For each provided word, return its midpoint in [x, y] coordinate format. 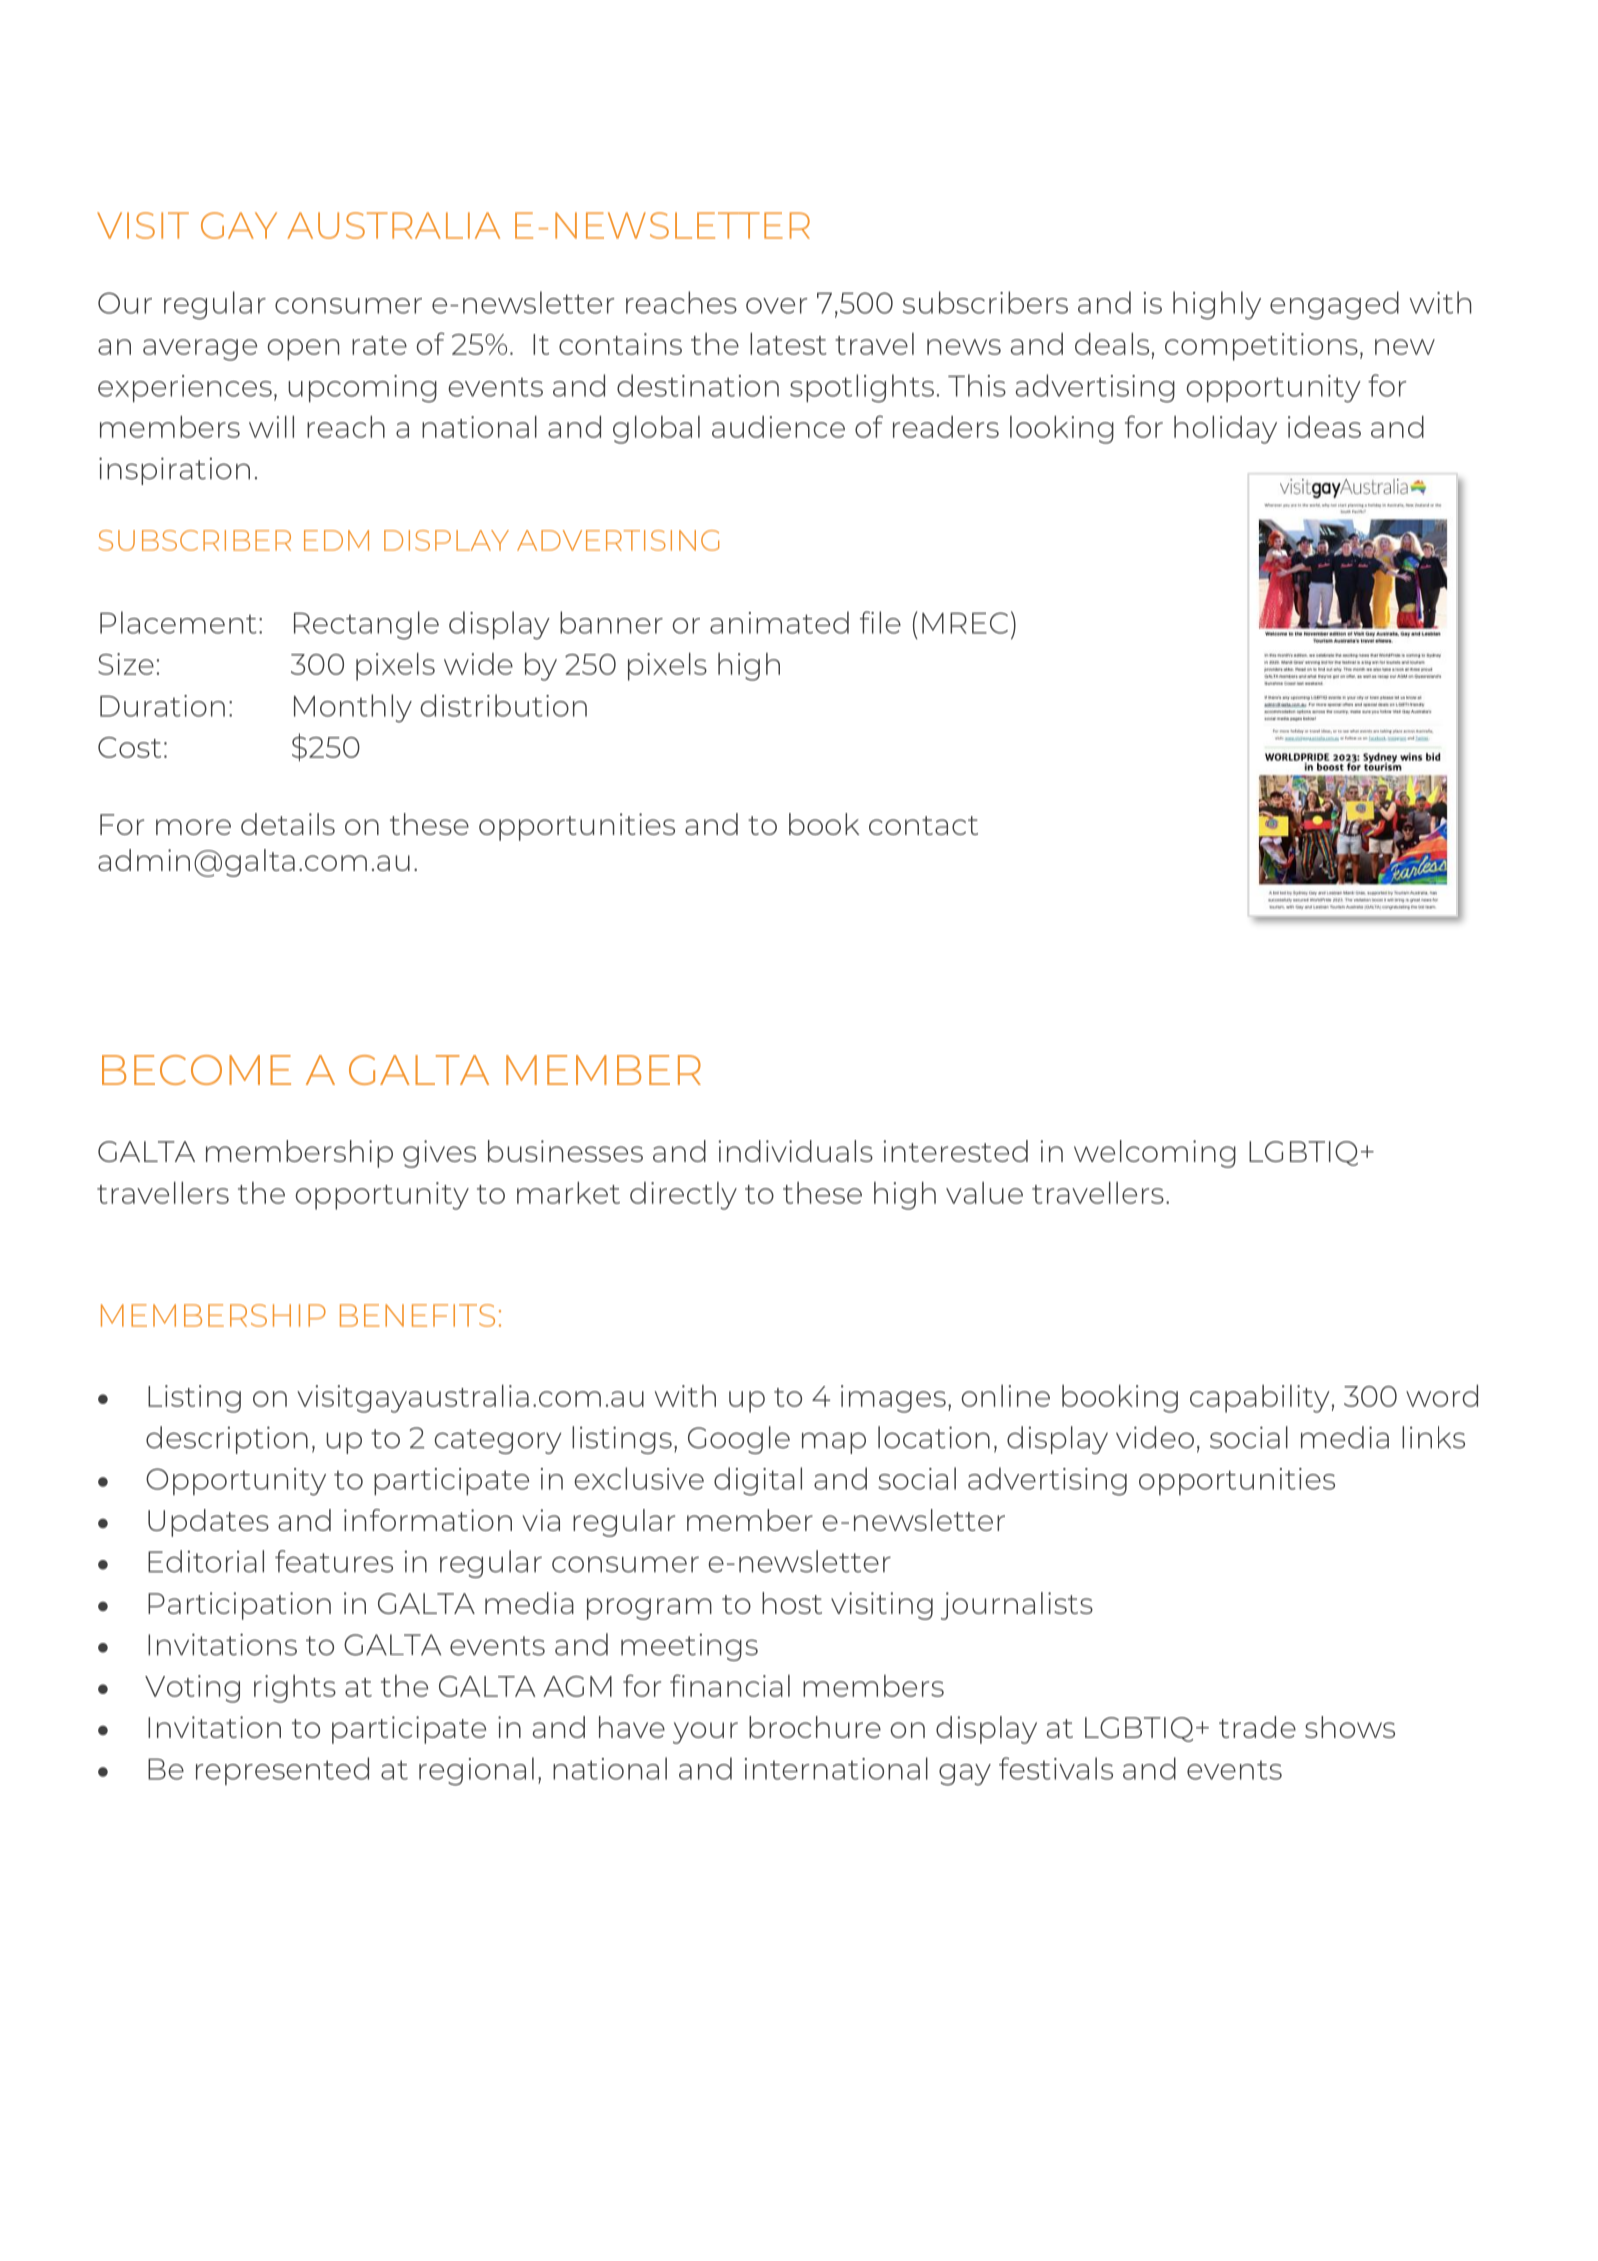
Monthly [353, 708]
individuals [795, 1151]
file [880, 622]
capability [1260, 1399]
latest [788, 344]
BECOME [196, 1070]
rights [295, 1689]
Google [739, 1440]
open [303, 350]
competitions [1261, 347]
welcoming [1155, 1154]
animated [779, 622]
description [227, 1440]
